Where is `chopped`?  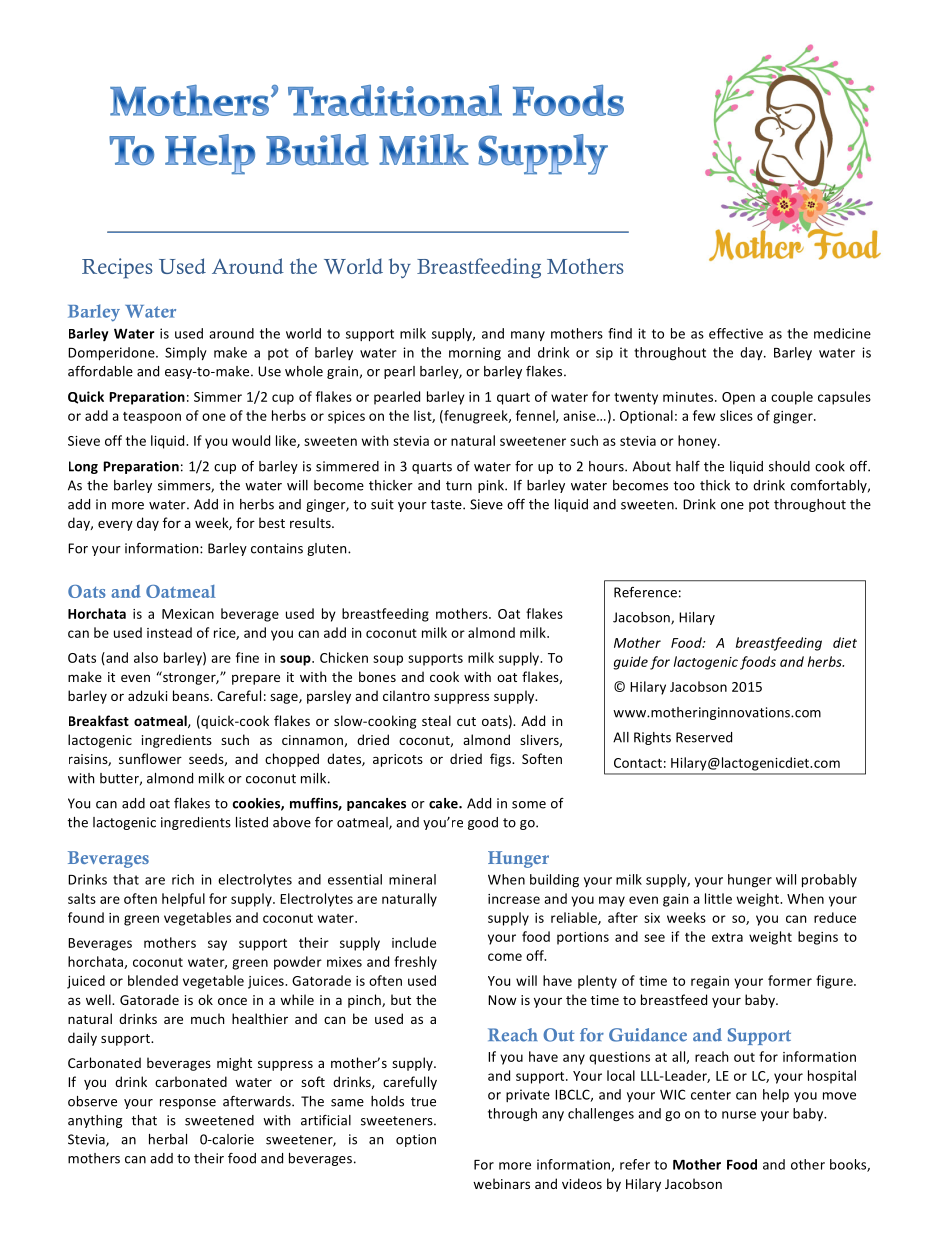 chopped is located at coordinates (292, 760).
